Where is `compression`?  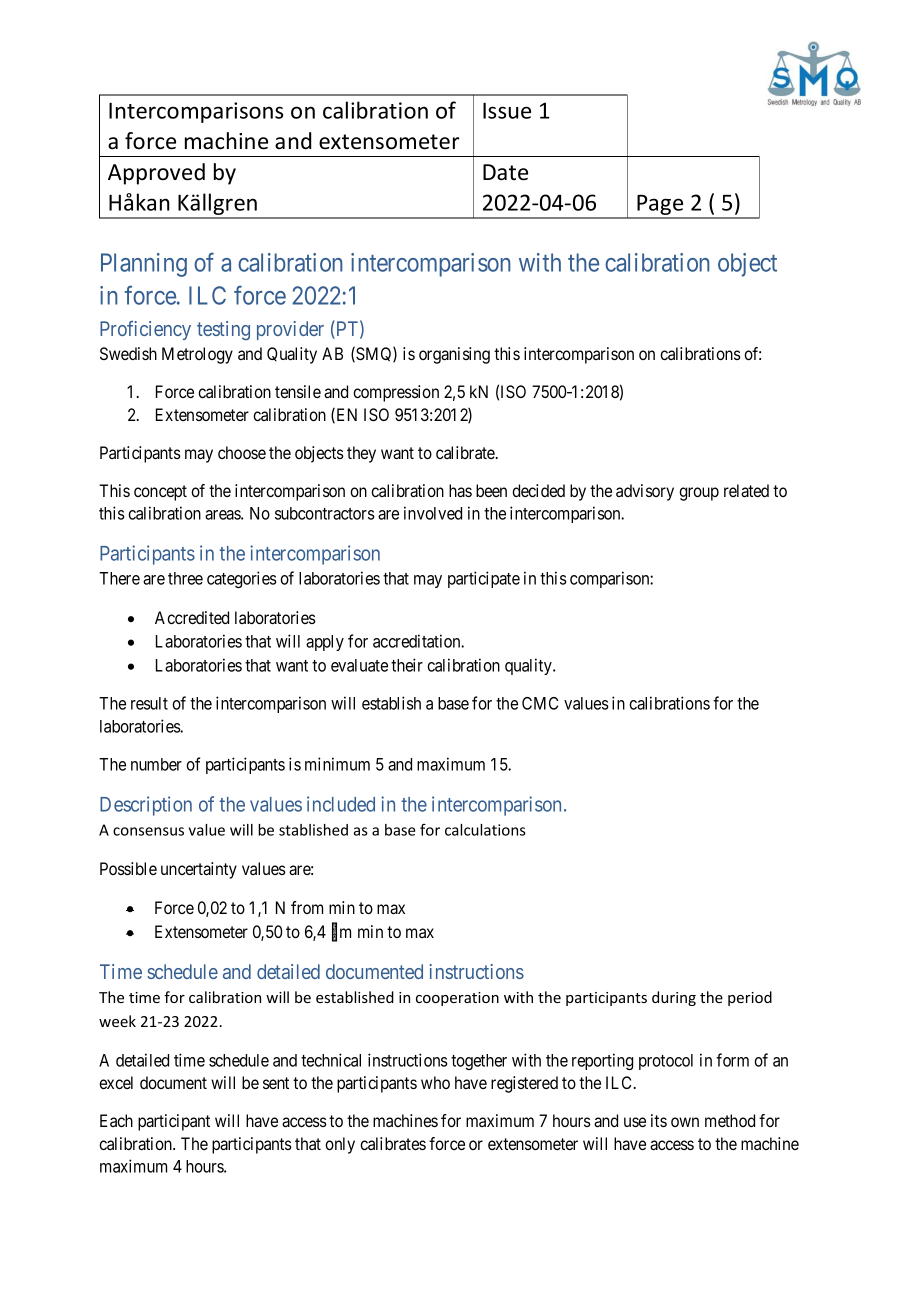
compression is located at coordinates (396, 393).
